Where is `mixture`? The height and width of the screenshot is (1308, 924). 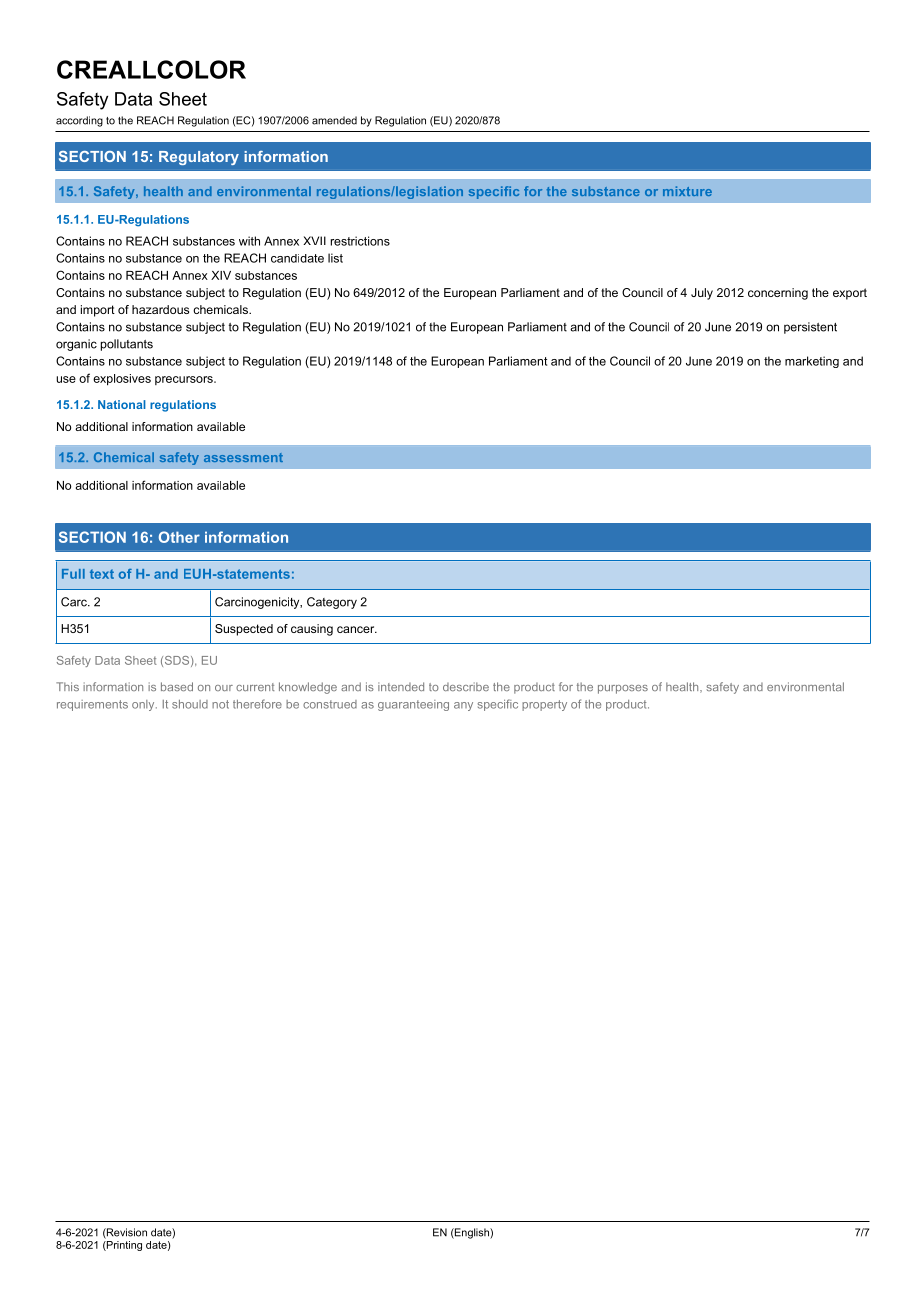
mixture is located at coordinates (687, 191).
